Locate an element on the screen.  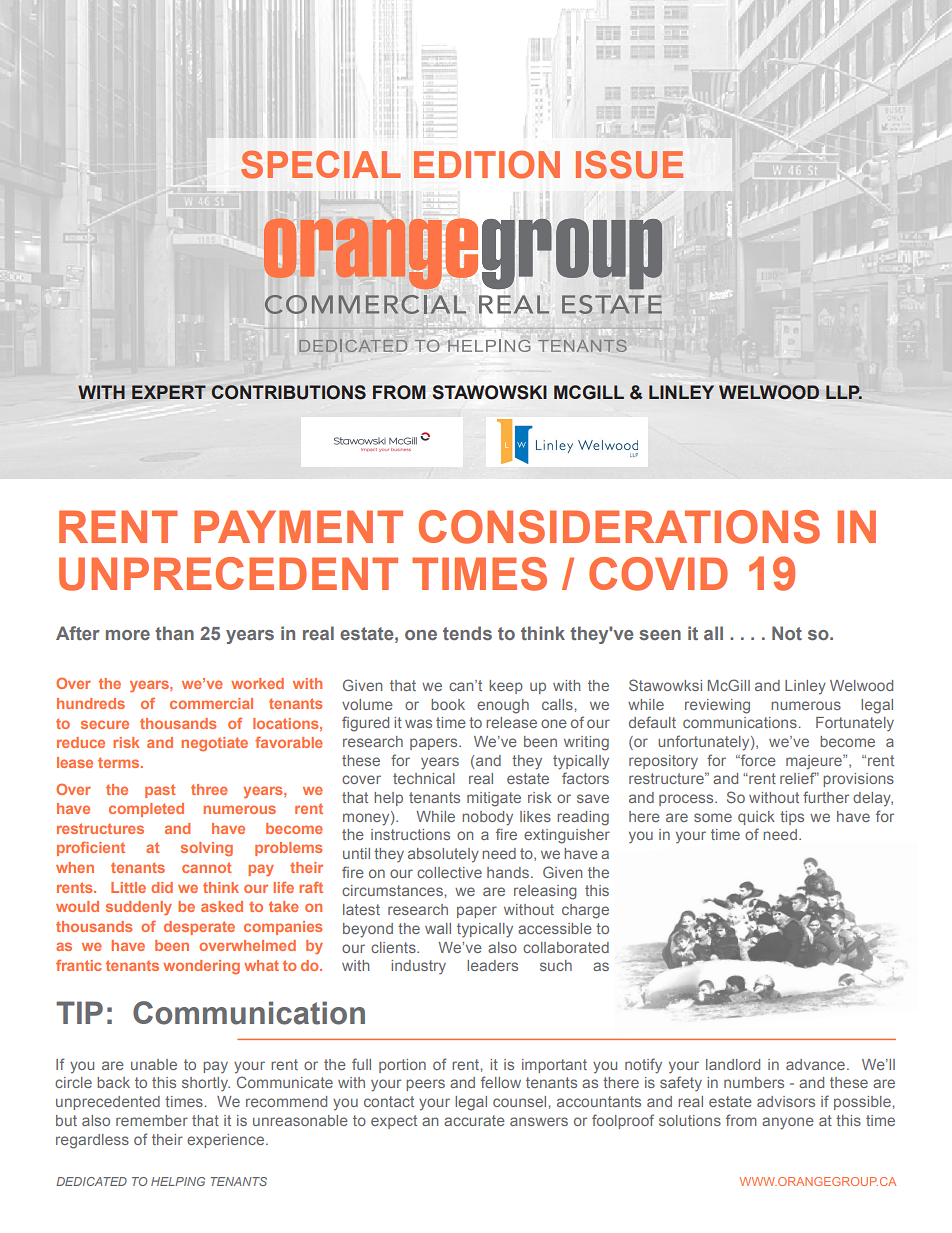
remember is located at coordinates (152, 1120).
